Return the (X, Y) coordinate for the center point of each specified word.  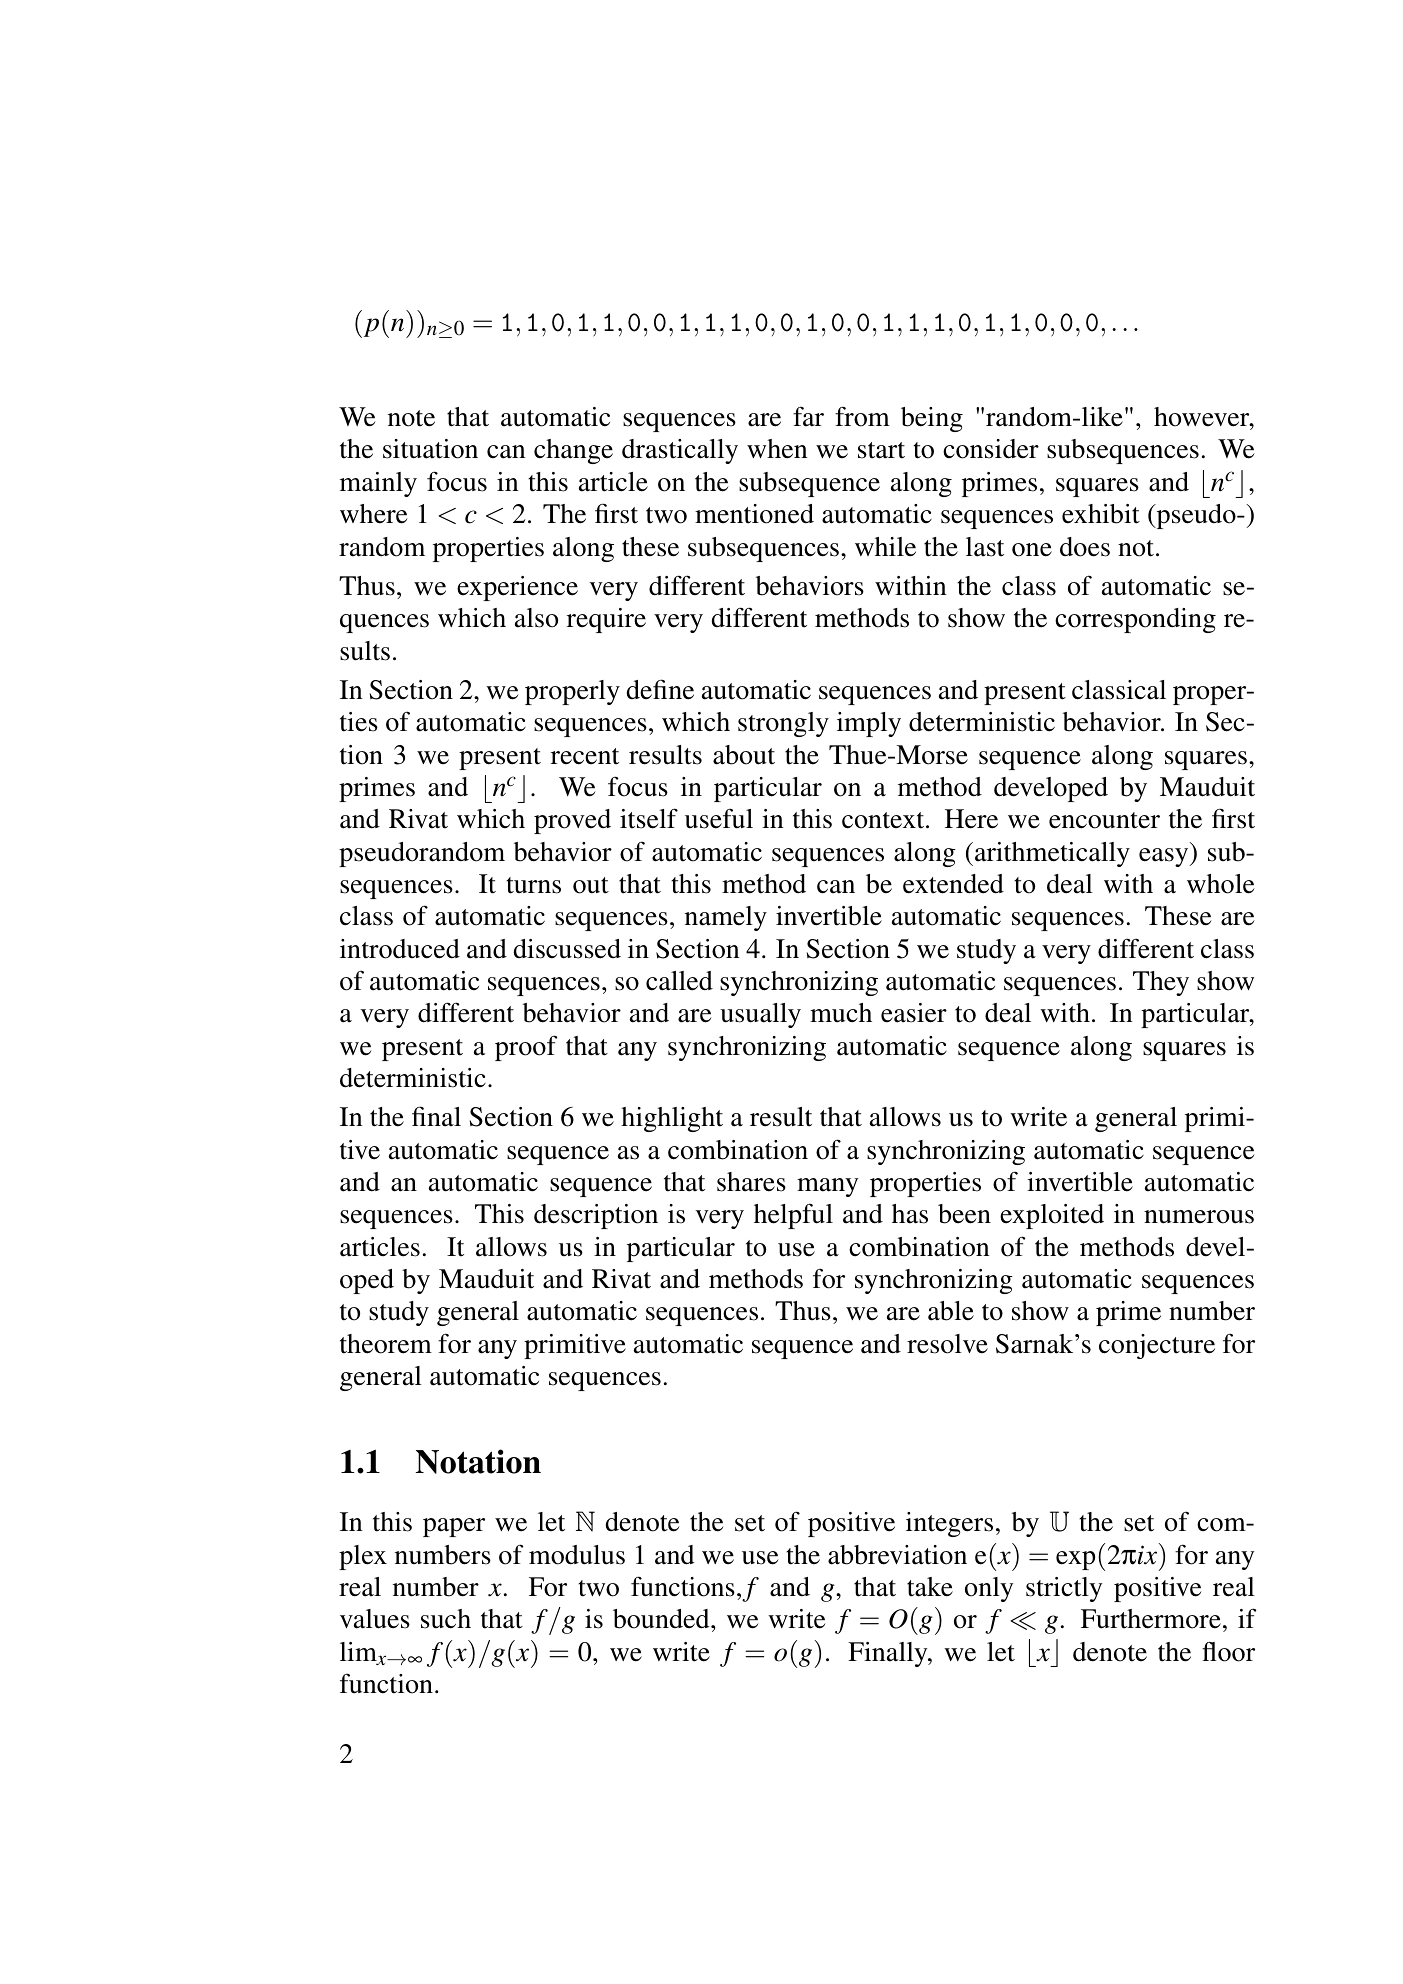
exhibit (1101, 514)
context (884, 820)
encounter (1104, 820)
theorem (386, 1344)
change (573, 451)
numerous (1199, 1217)
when (777, 449)
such (446, 1619)
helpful (793, 1216)
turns (533, 885)
